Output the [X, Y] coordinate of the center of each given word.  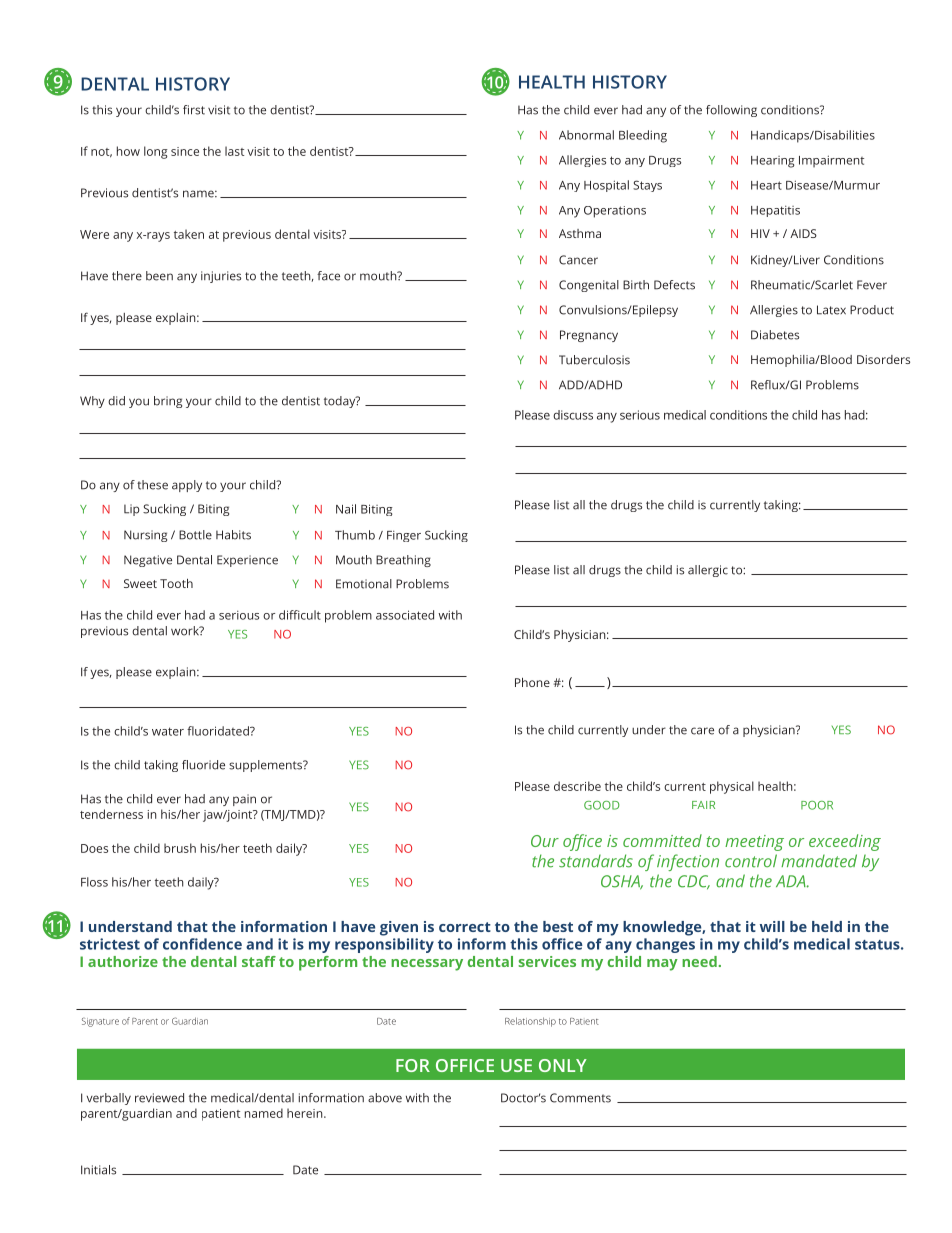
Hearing [773, 162]
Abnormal [586, 135]
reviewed [159, 1098]
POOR [817, 805]
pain [244, 800]
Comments [580, 1098]
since [185, 151]
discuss [573, 415]
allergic [708, 571]
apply [187, 486]
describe [577, 786]
